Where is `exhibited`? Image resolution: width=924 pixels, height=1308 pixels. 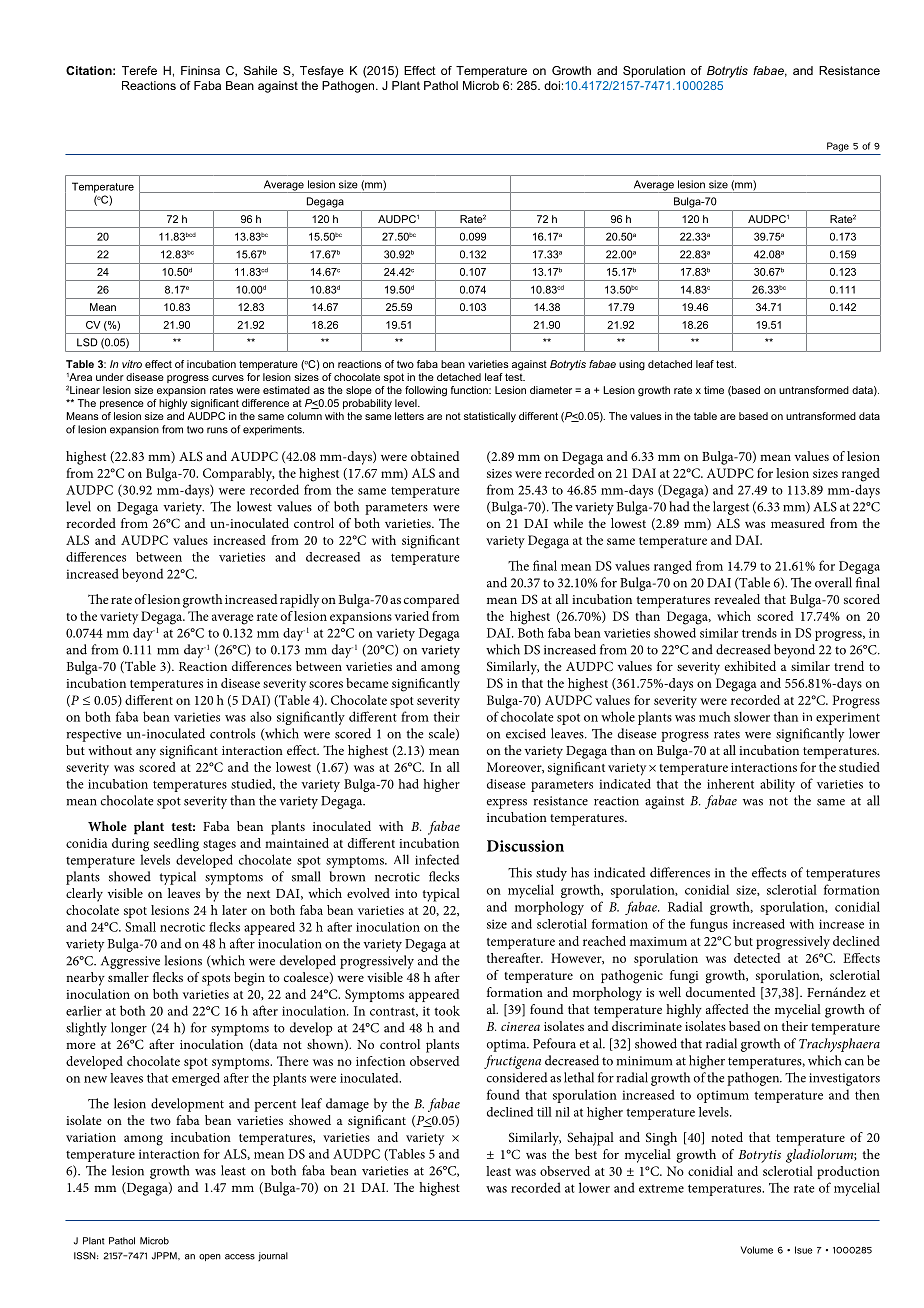
exhibited is located at coordinates (750, 666).
